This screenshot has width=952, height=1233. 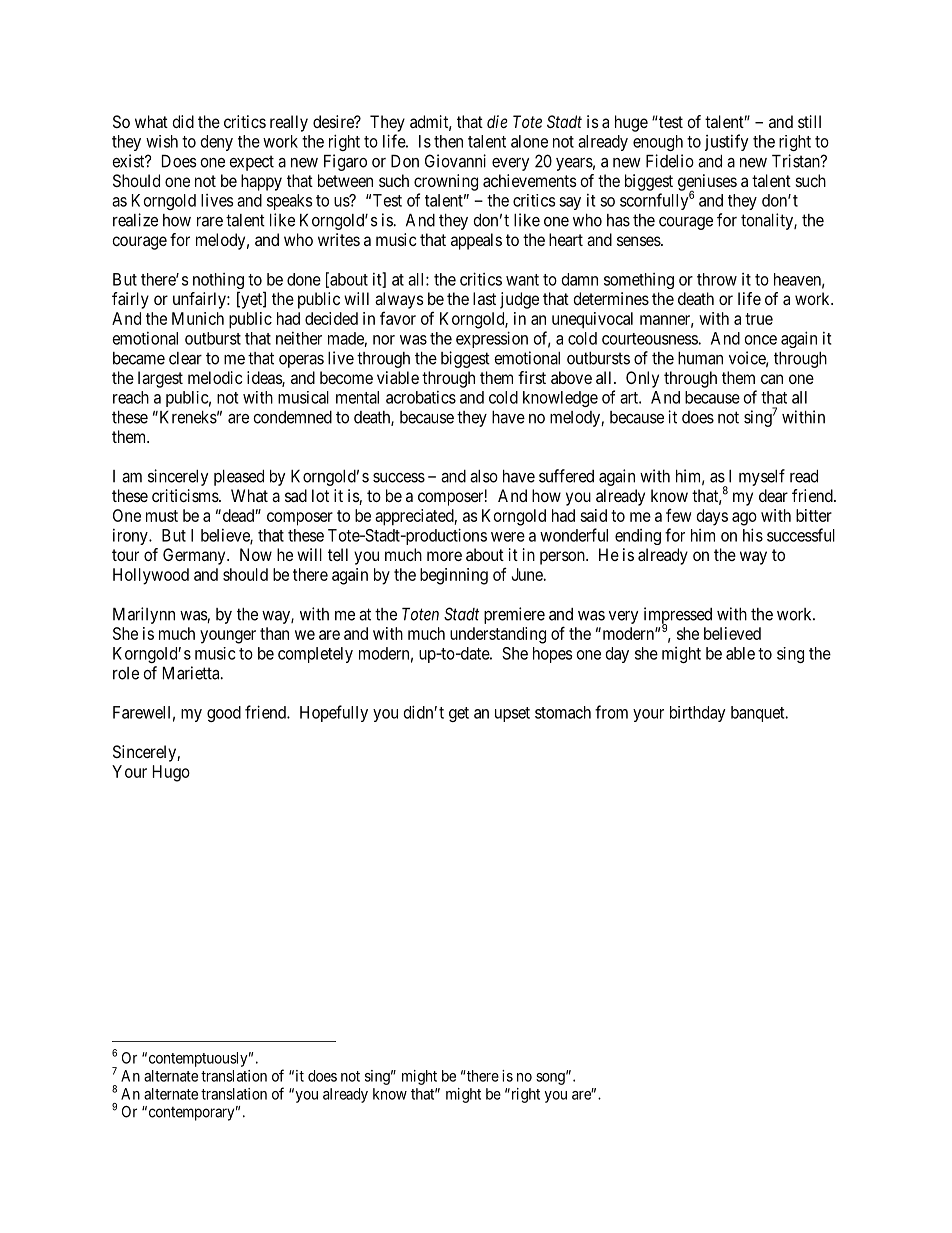 What do you see at coordinates (185, 358) in the screenshot?
I see `clear` at bounding box center [185, 358].
